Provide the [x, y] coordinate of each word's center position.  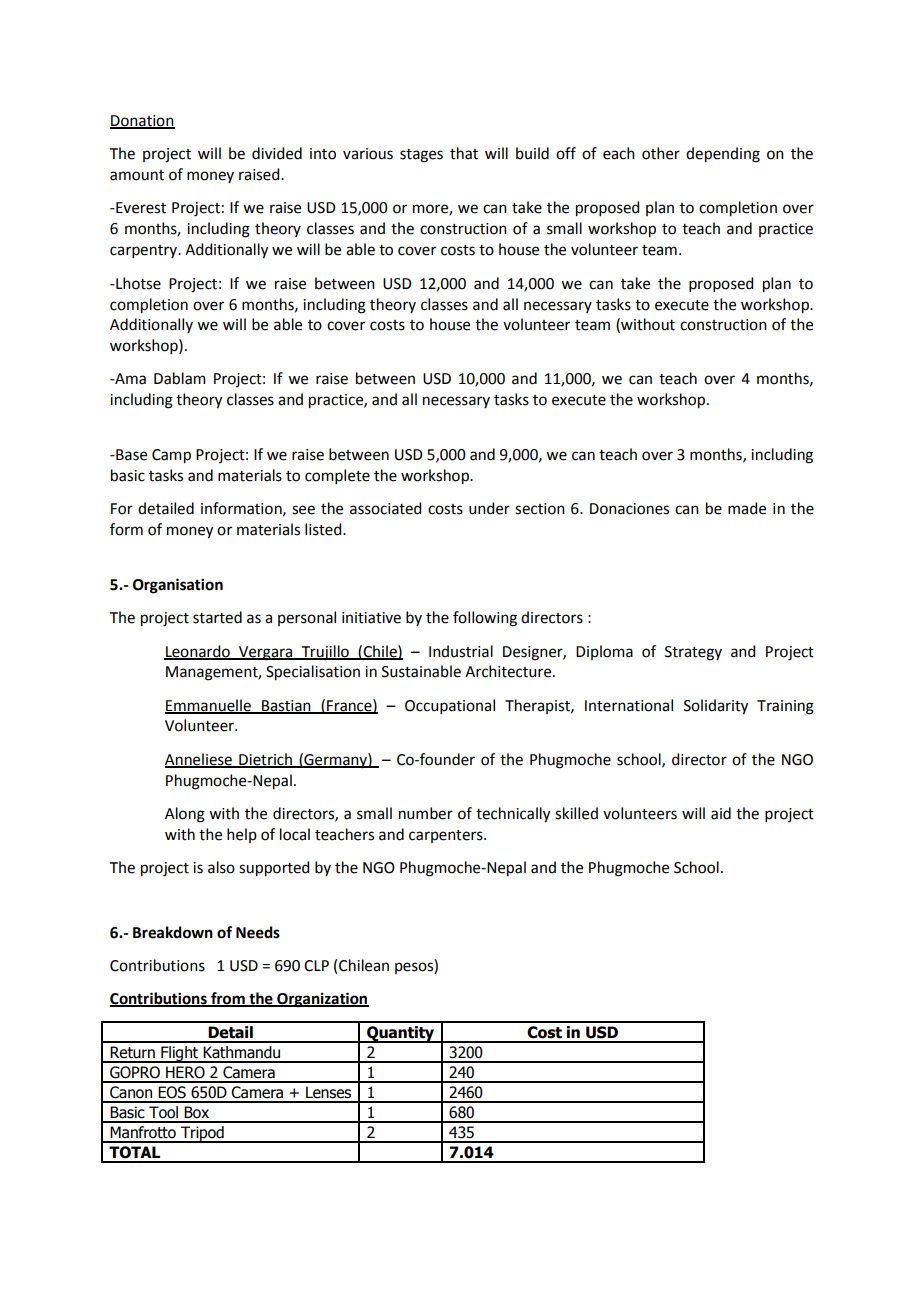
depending [723, 155]
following [485, 619]
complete [337, 476]
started [217, 617]
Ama [129, 379]
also [221, 867]
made [747, 508]
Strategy [693, 653]
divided [277, 153]
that [464, 153]
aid [721, 813]
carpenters [447, 836]
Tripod [202, 1134]
